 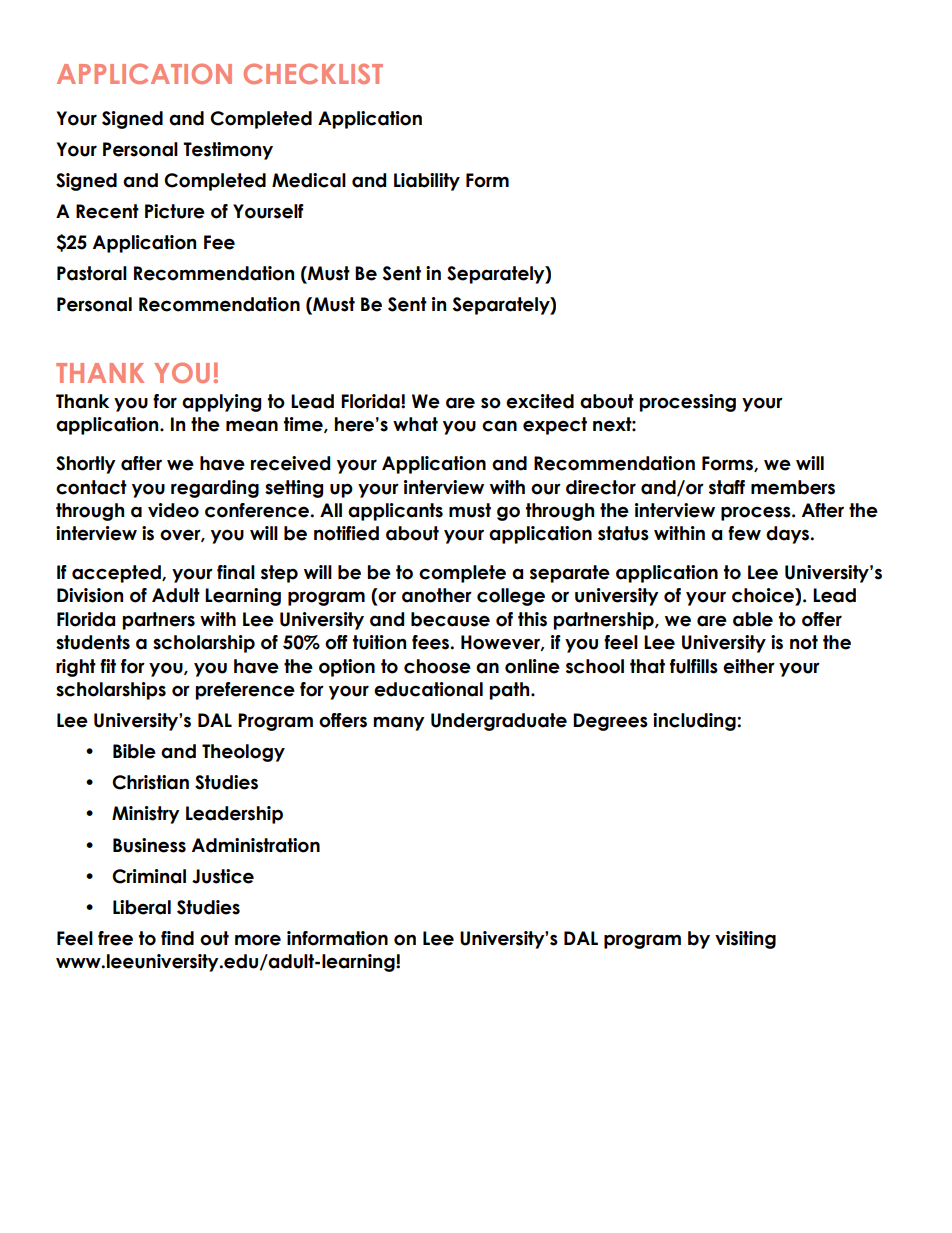 I want to click on fulfills, so click(x=694, y=666).
